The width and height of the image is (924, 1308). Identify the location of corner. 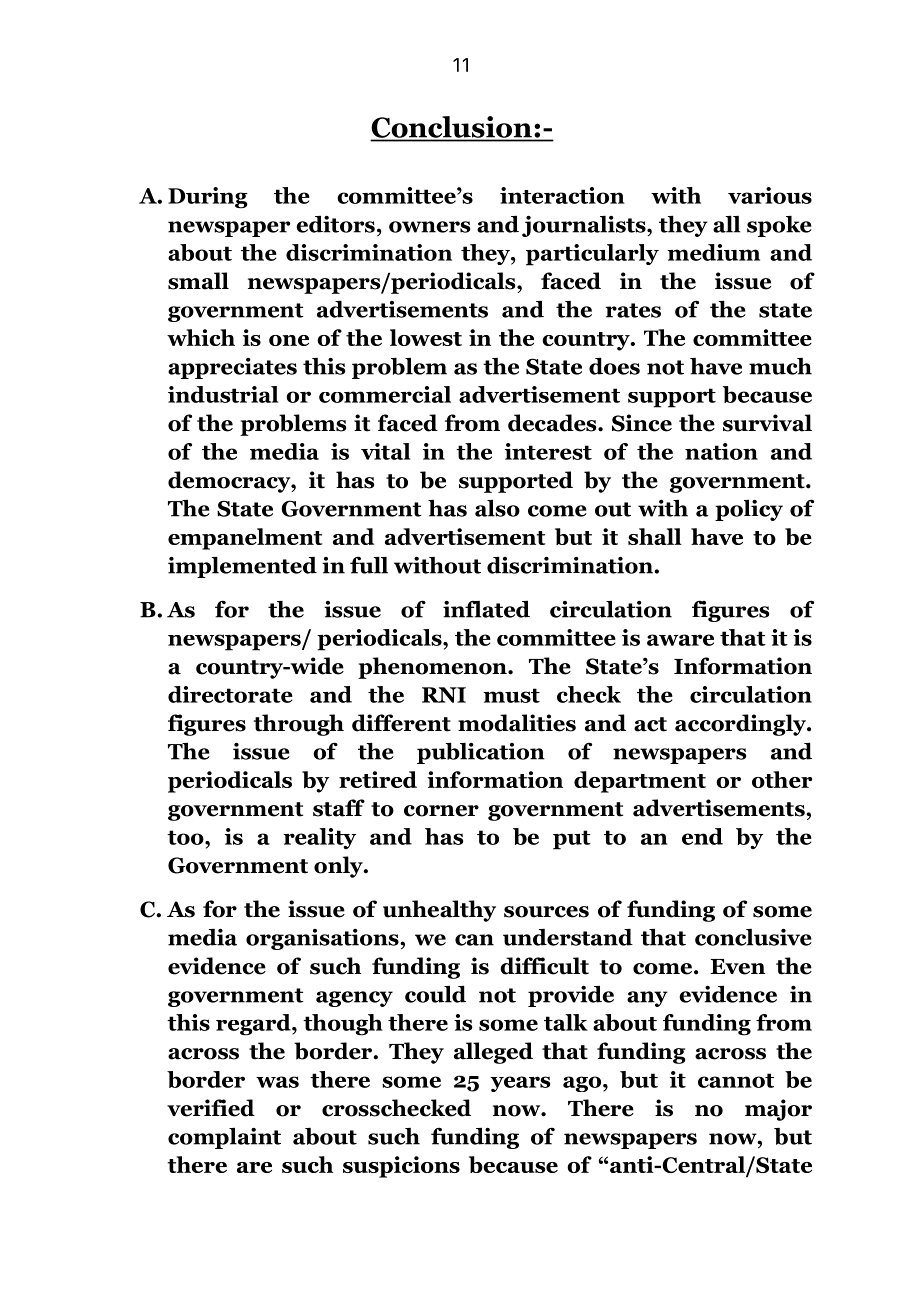
(441, 811).
